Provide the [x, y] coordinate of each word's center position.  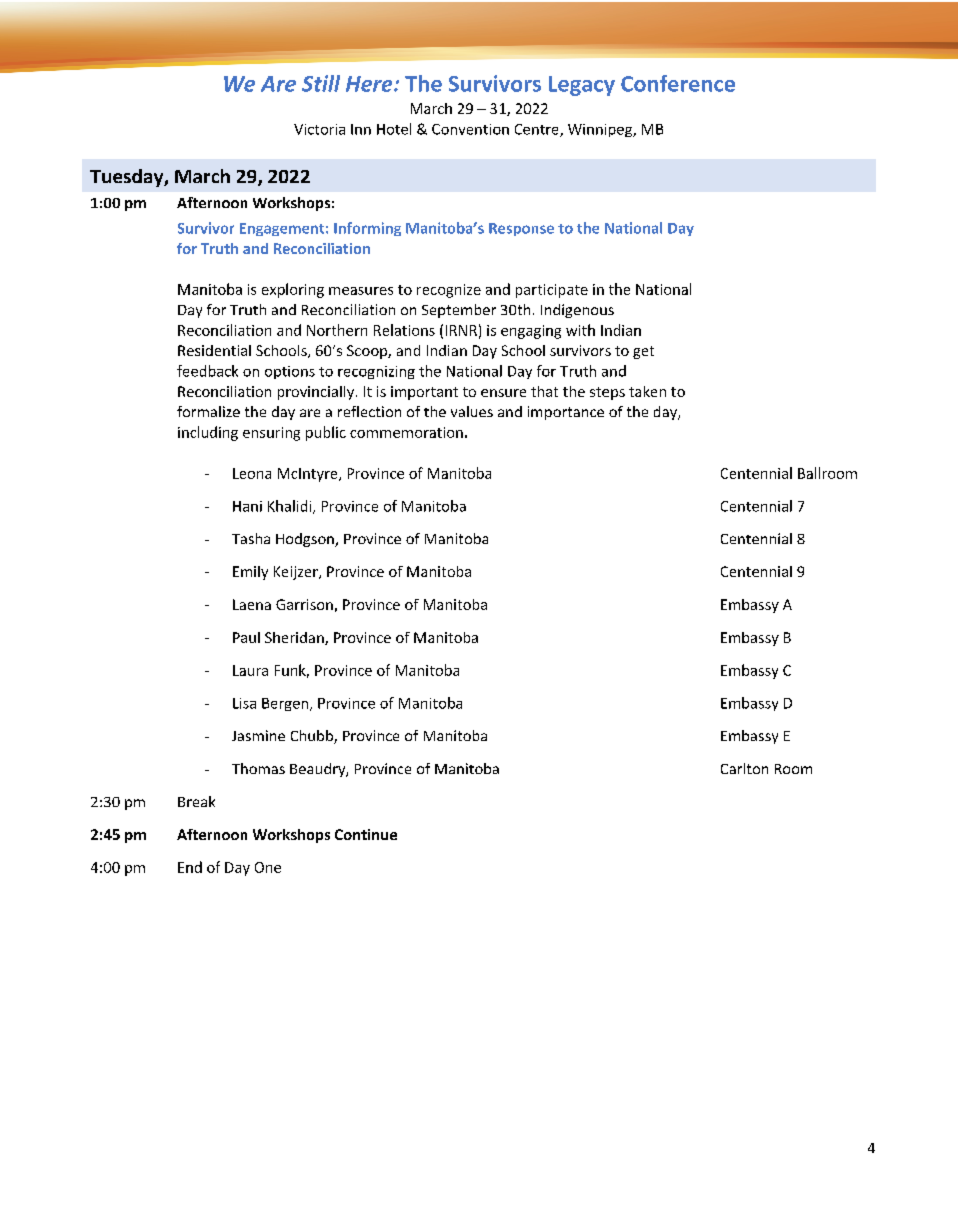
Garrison [304, 604]
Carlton [744, 768]
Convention [470, 129]
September [459, 311]
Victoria [319, 129]
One [268, 867]
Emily [250, 573]
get [643, 352]
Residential [214, 350]
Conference [678, 83]
